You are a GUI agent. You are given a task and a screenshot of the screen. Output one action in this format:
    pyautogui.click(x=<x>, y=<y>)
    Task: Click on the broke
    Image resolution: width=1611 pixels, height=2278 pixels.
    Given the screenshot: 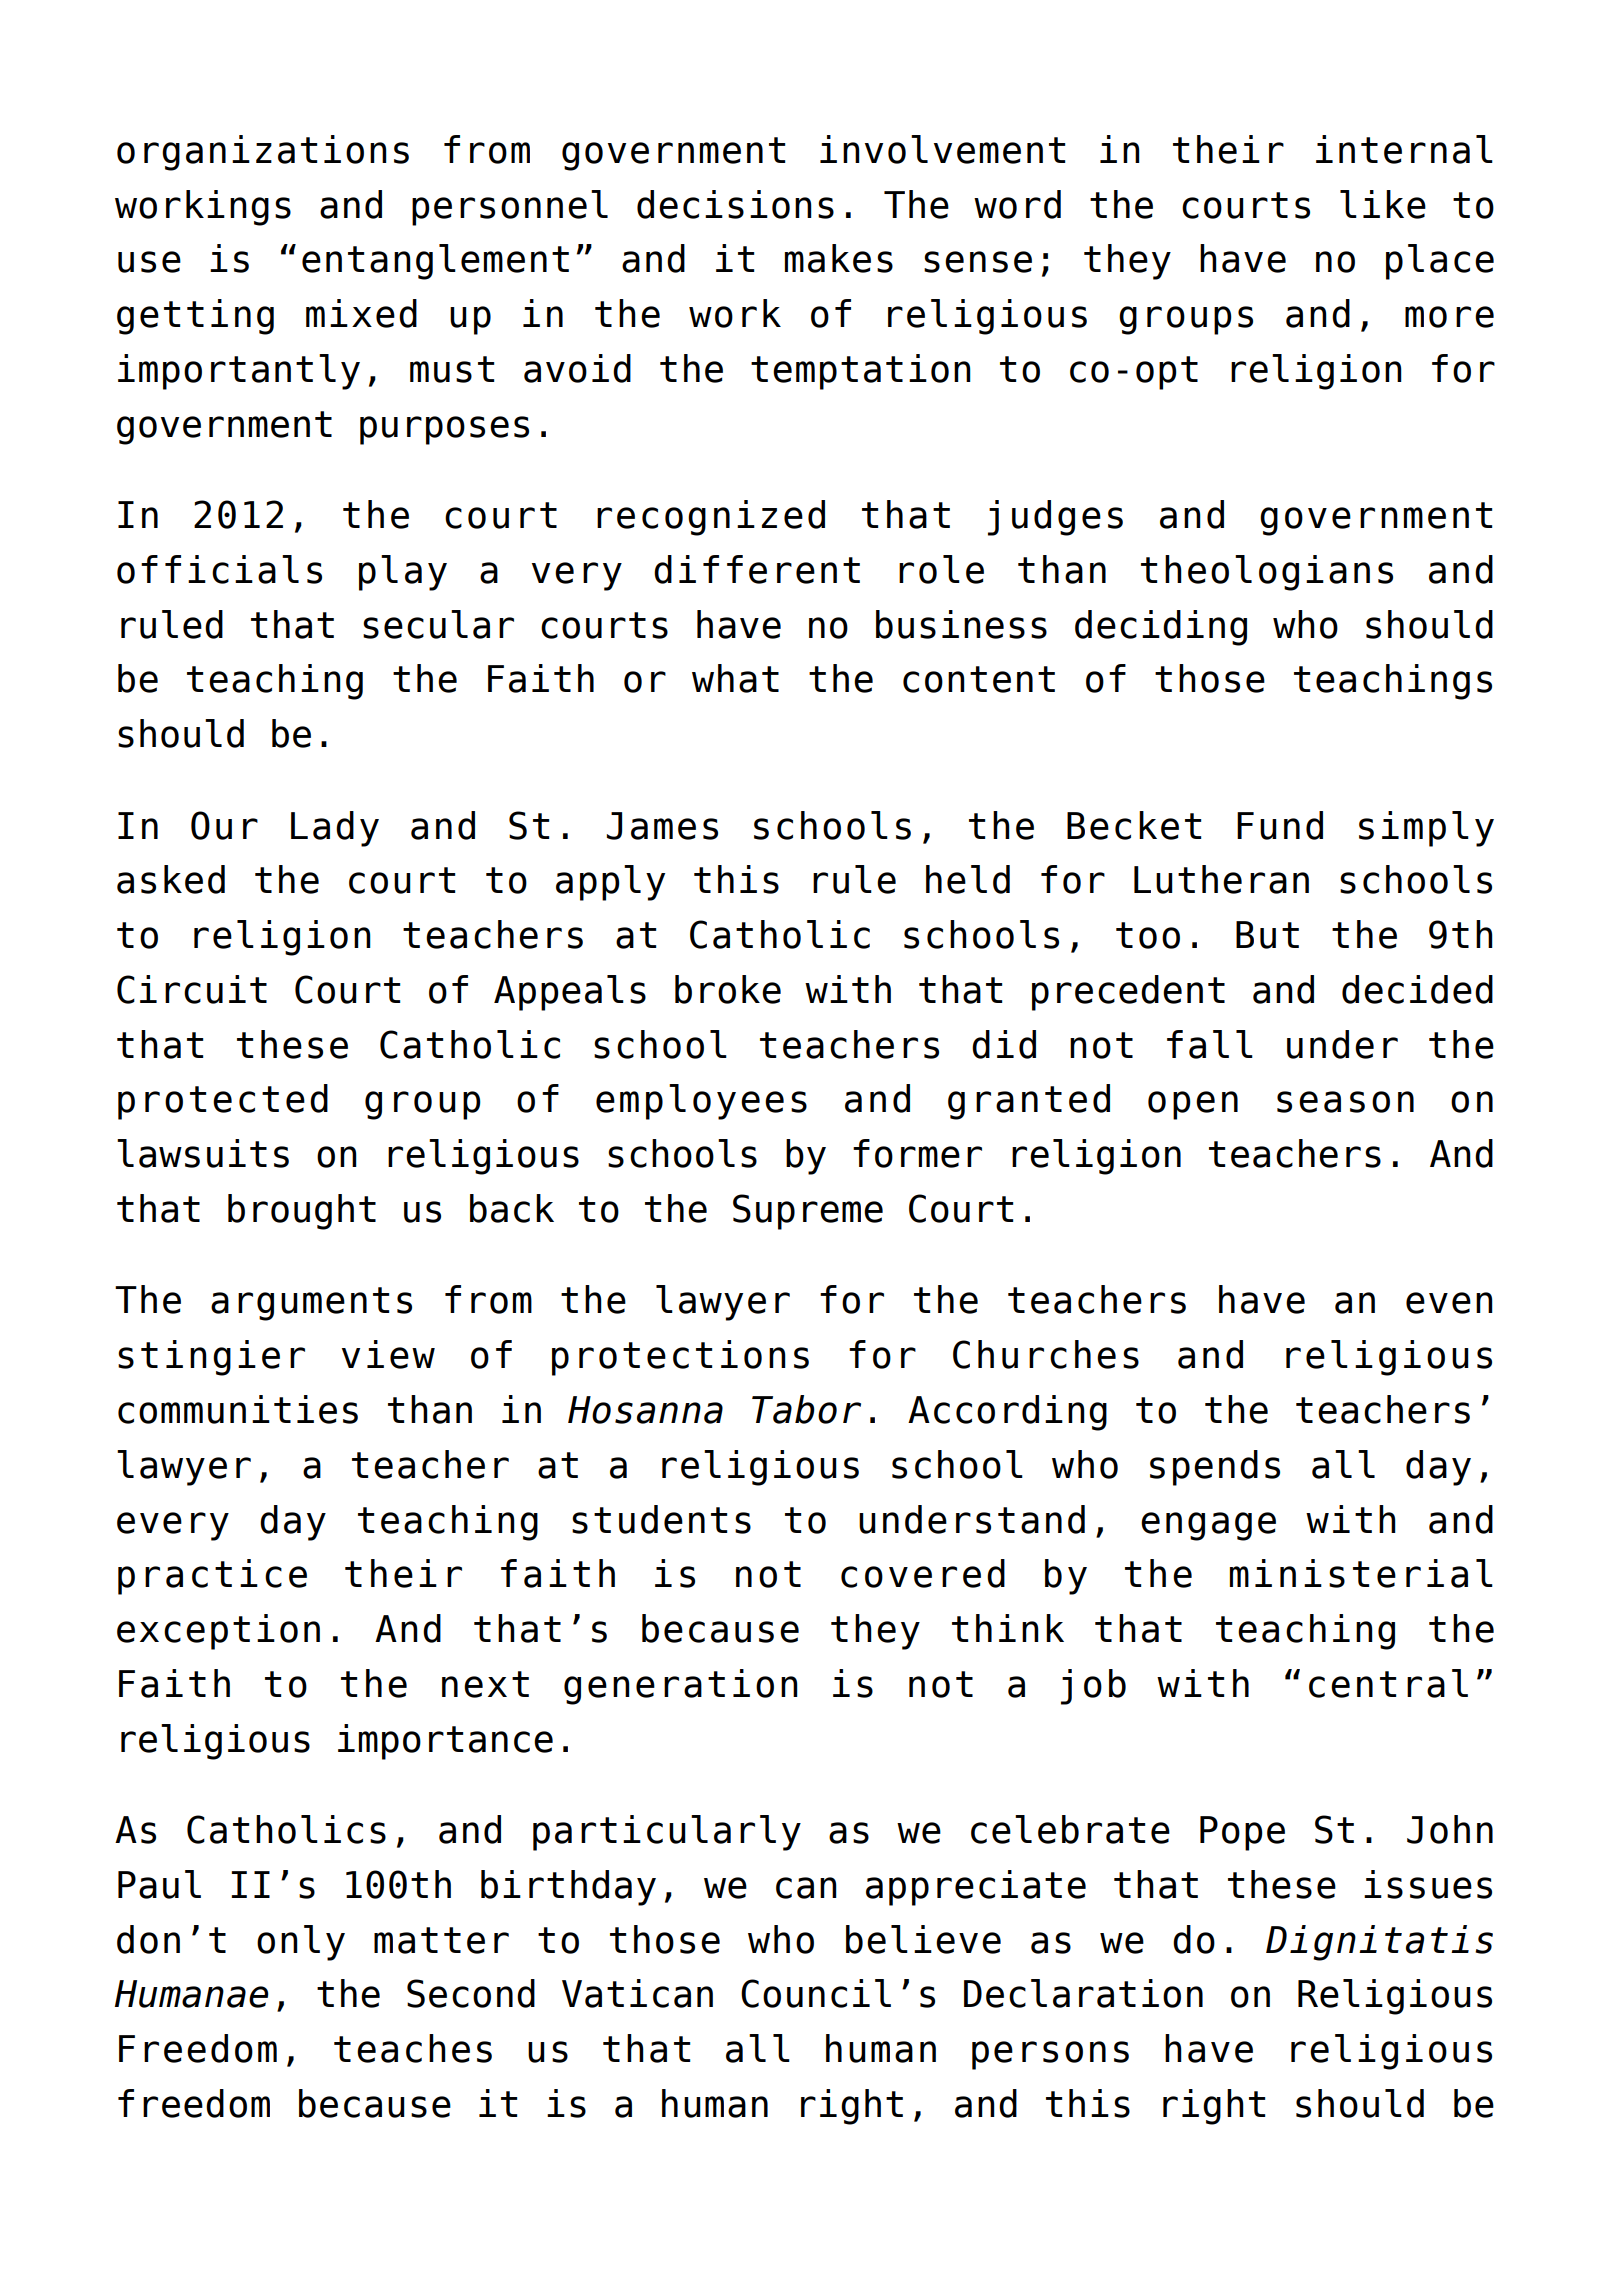 What is the action you would take?
    pyautogui.click(x=728, y=989)
